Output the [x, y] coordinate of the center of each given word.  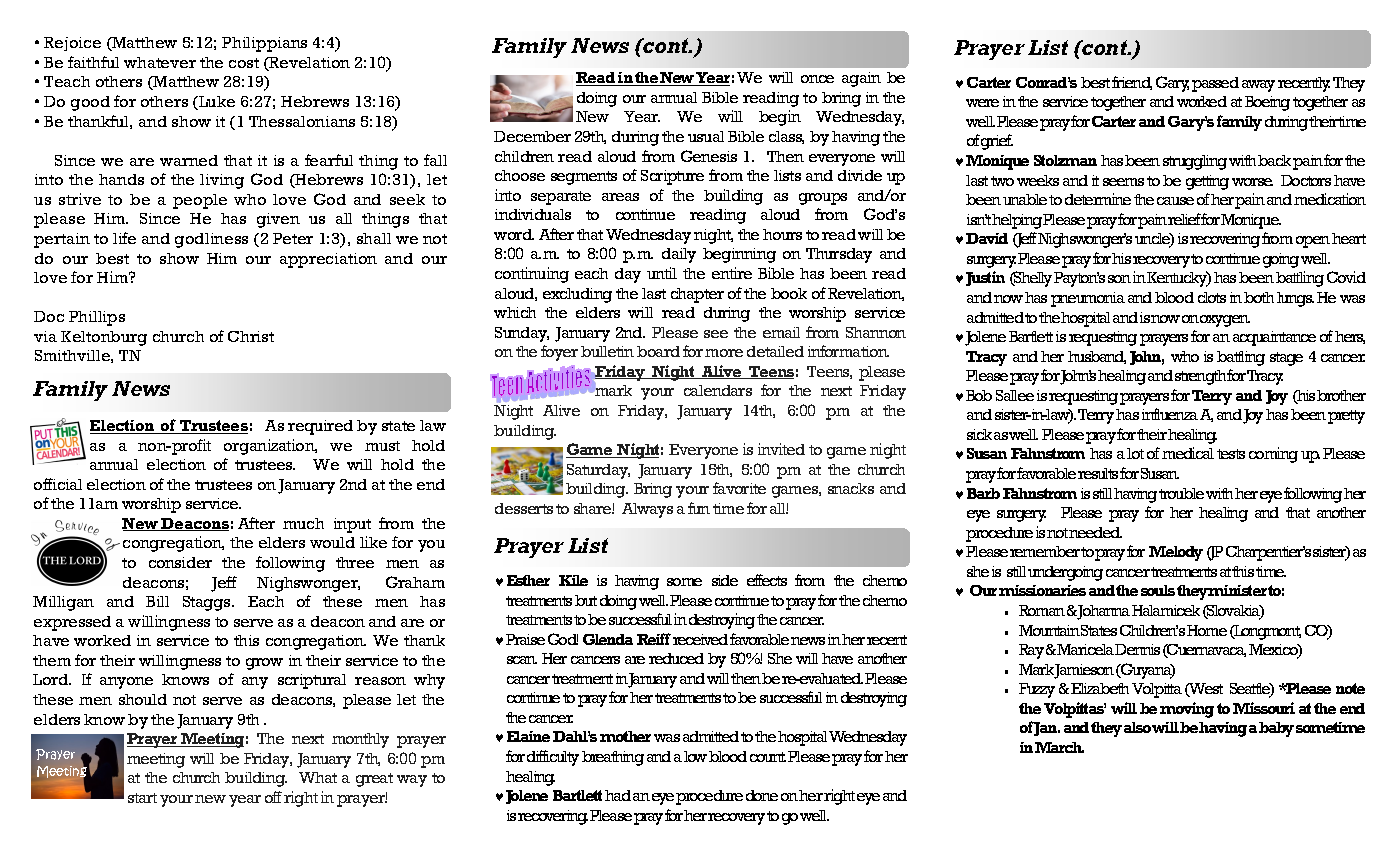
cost [244, 63]
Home [1207, 630]
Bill [157, 601]
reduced [676, 658]
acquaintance [1274, 338]
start [142, 798]
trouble [1181, 493]
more [724, 353]
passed [1215, 84]
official [58, 484]
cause [1175, 201]
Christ [251, 336]
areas [620, 197]
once [817, 79]
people [200, 201]
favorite [739, 488]
